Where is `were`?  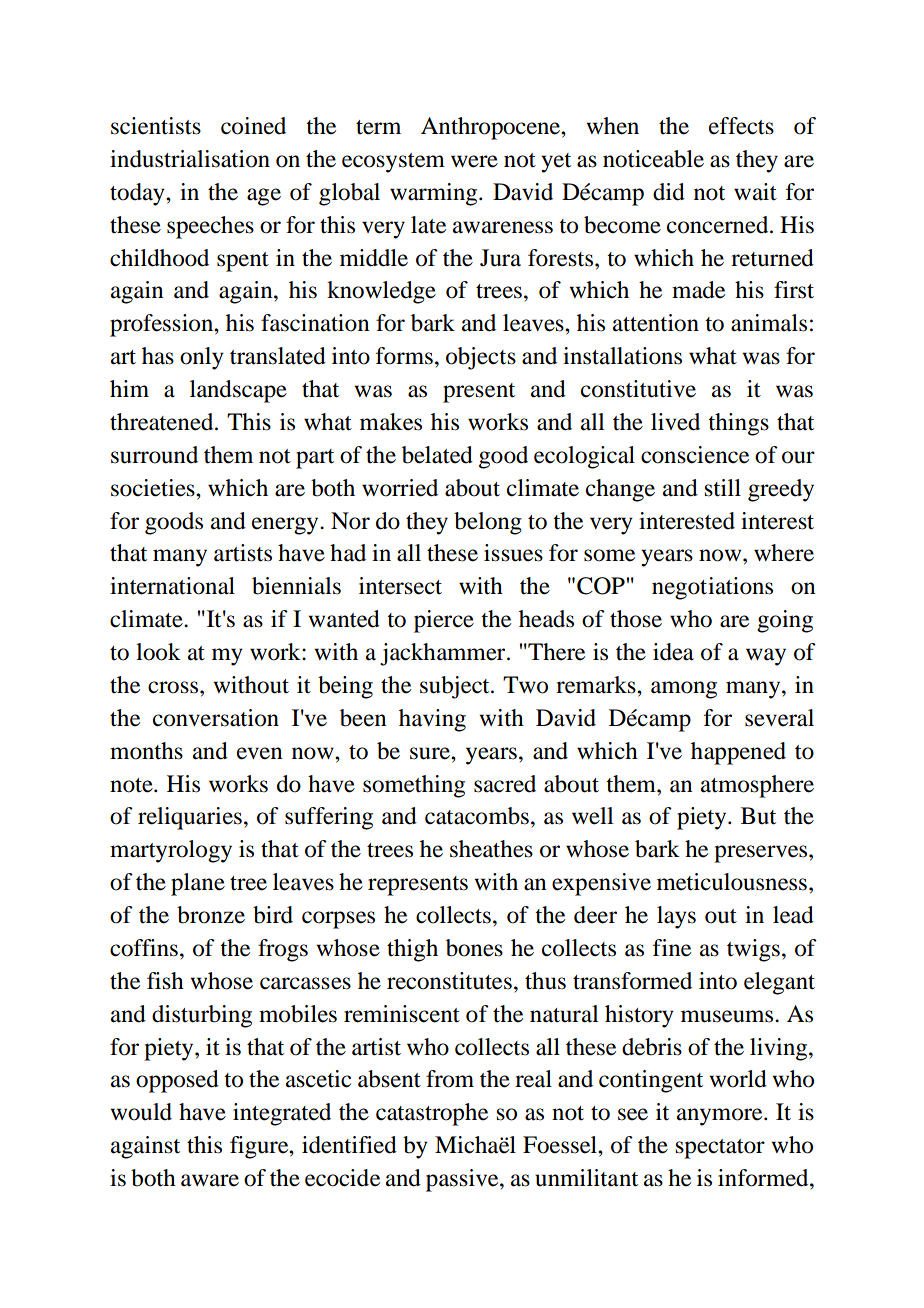 were is located at coordinates (474, 161).
